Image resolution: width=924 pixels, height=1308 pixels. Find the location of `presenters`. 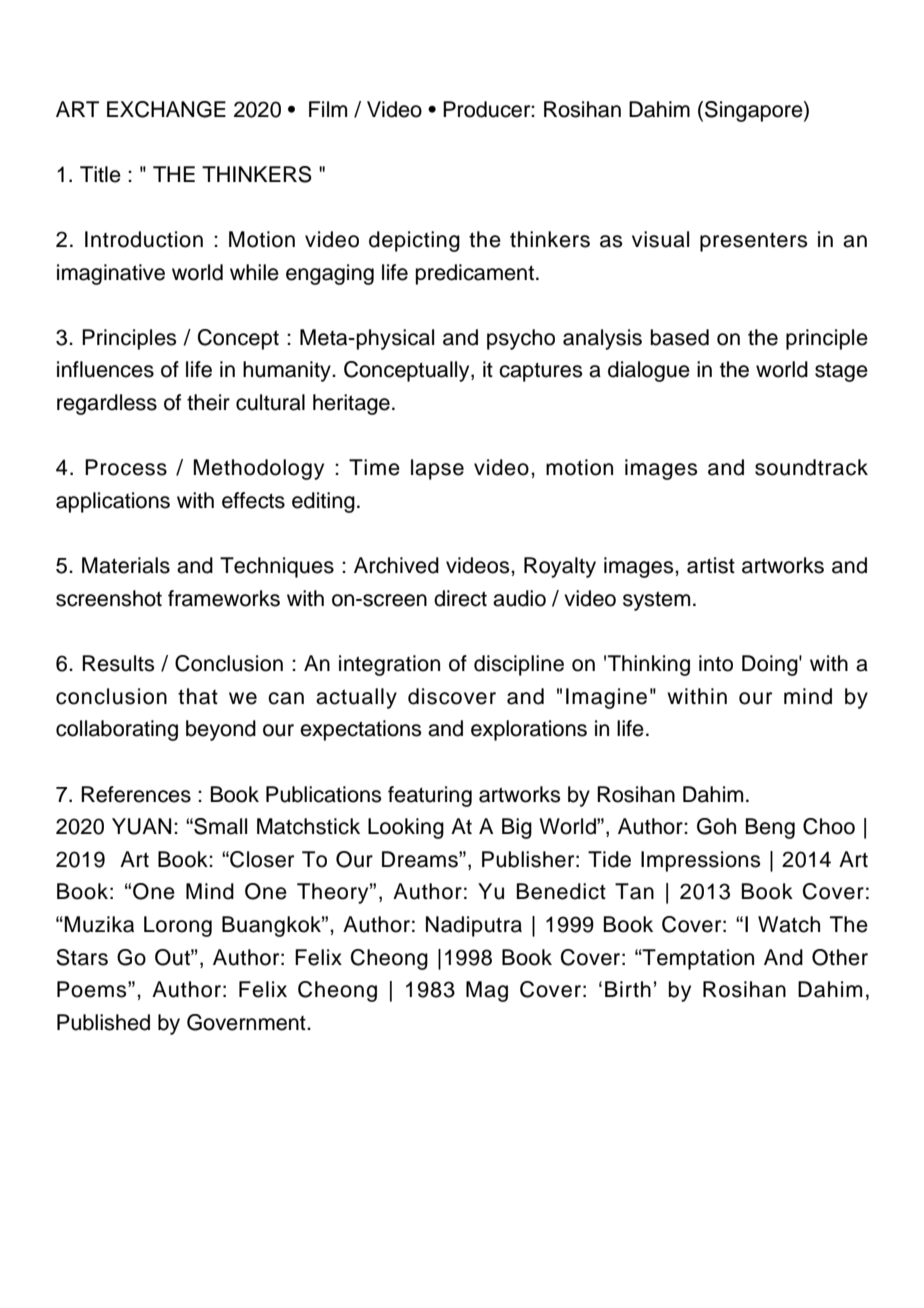

presenters is located at coordinates (753, 242).
